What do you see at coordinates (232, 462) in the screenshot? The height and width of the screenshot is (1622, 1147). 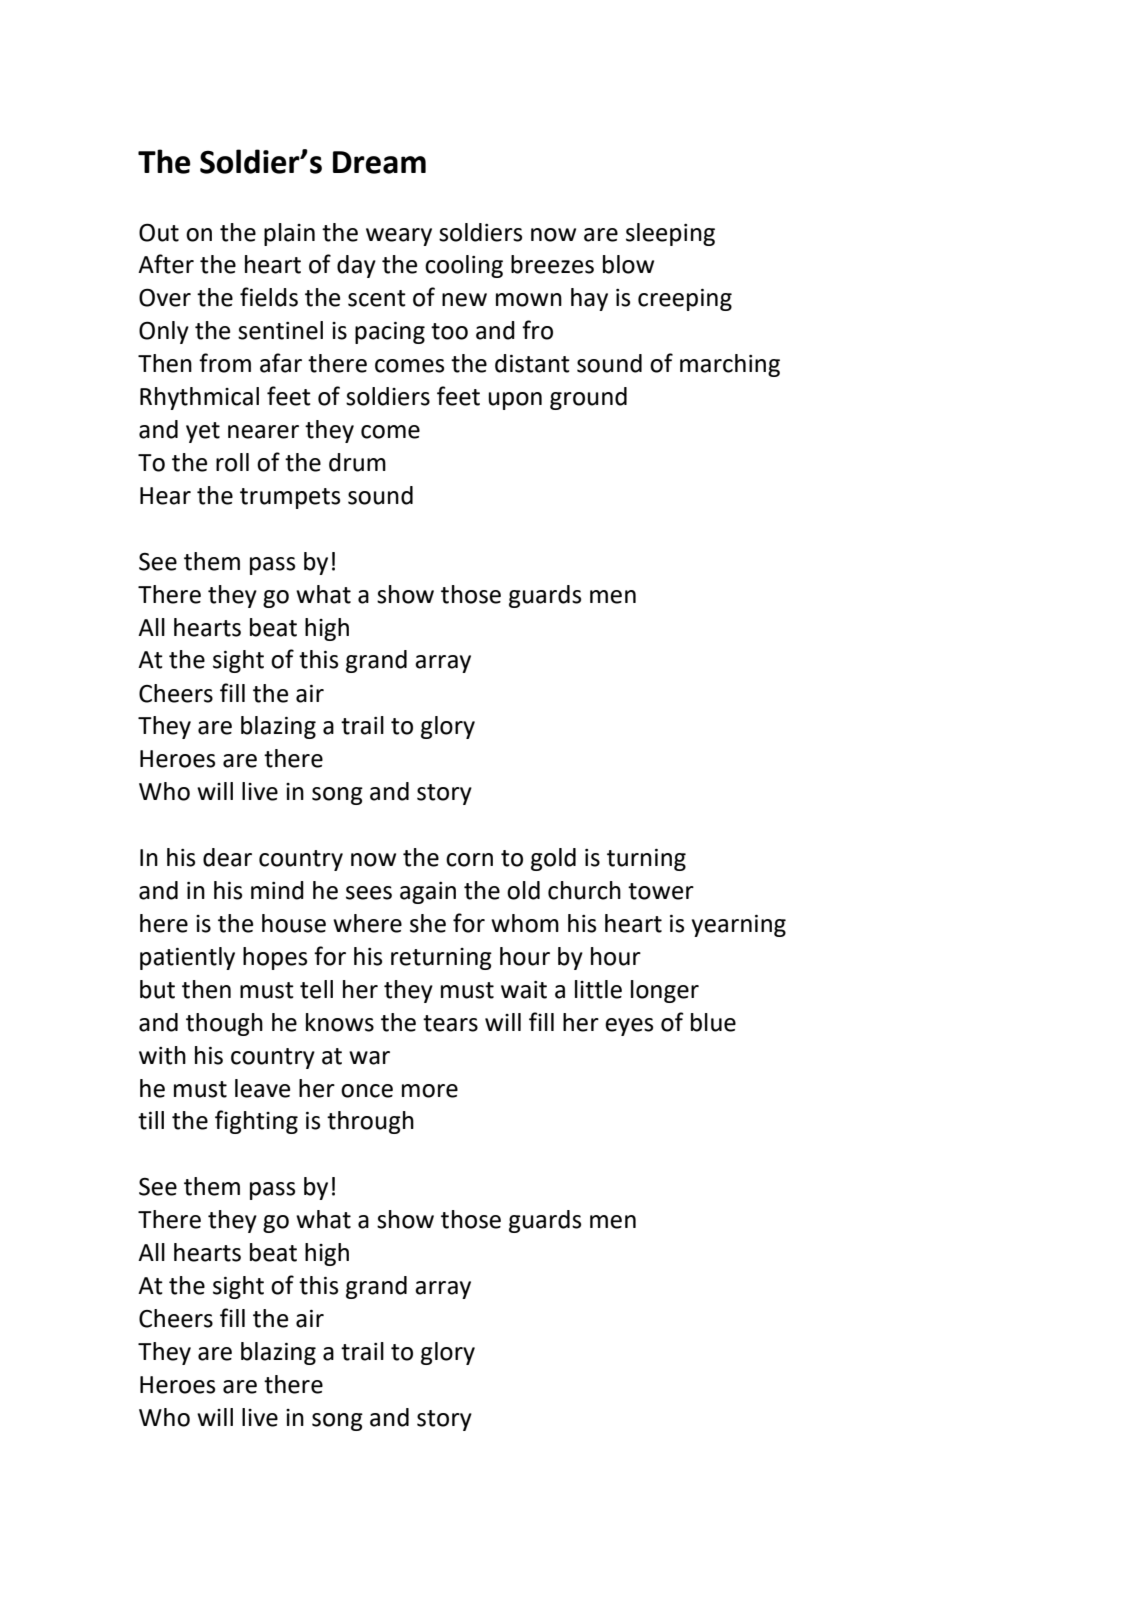 I see `roll` at bounding box center [232, 462].
